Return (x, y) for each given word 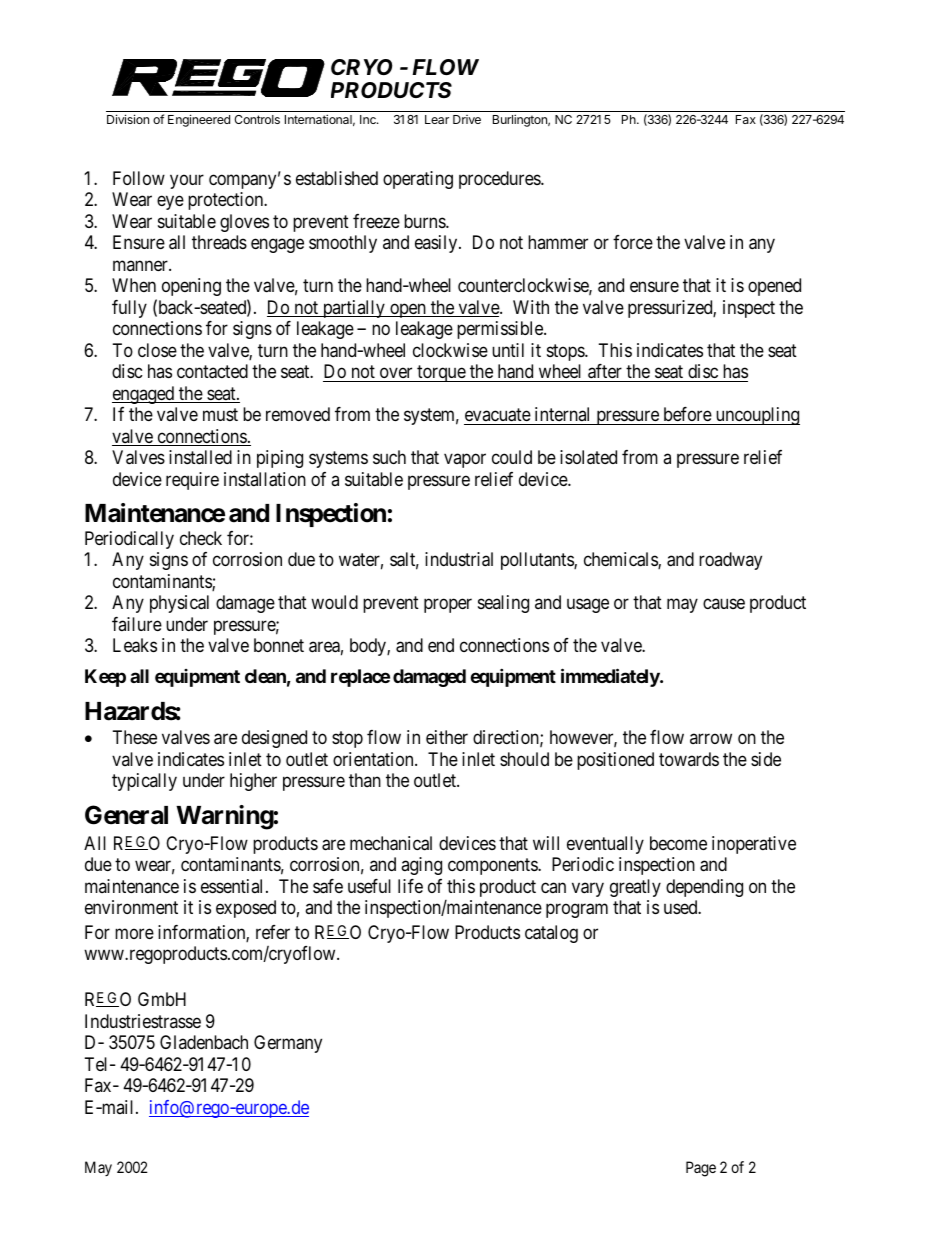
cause (724, 604)
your (187, 181)
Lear (437, 119)
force (633, 242)
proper (448, 606)
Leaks (135, 645)
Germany (288, 1044)
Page (701, 1169)
